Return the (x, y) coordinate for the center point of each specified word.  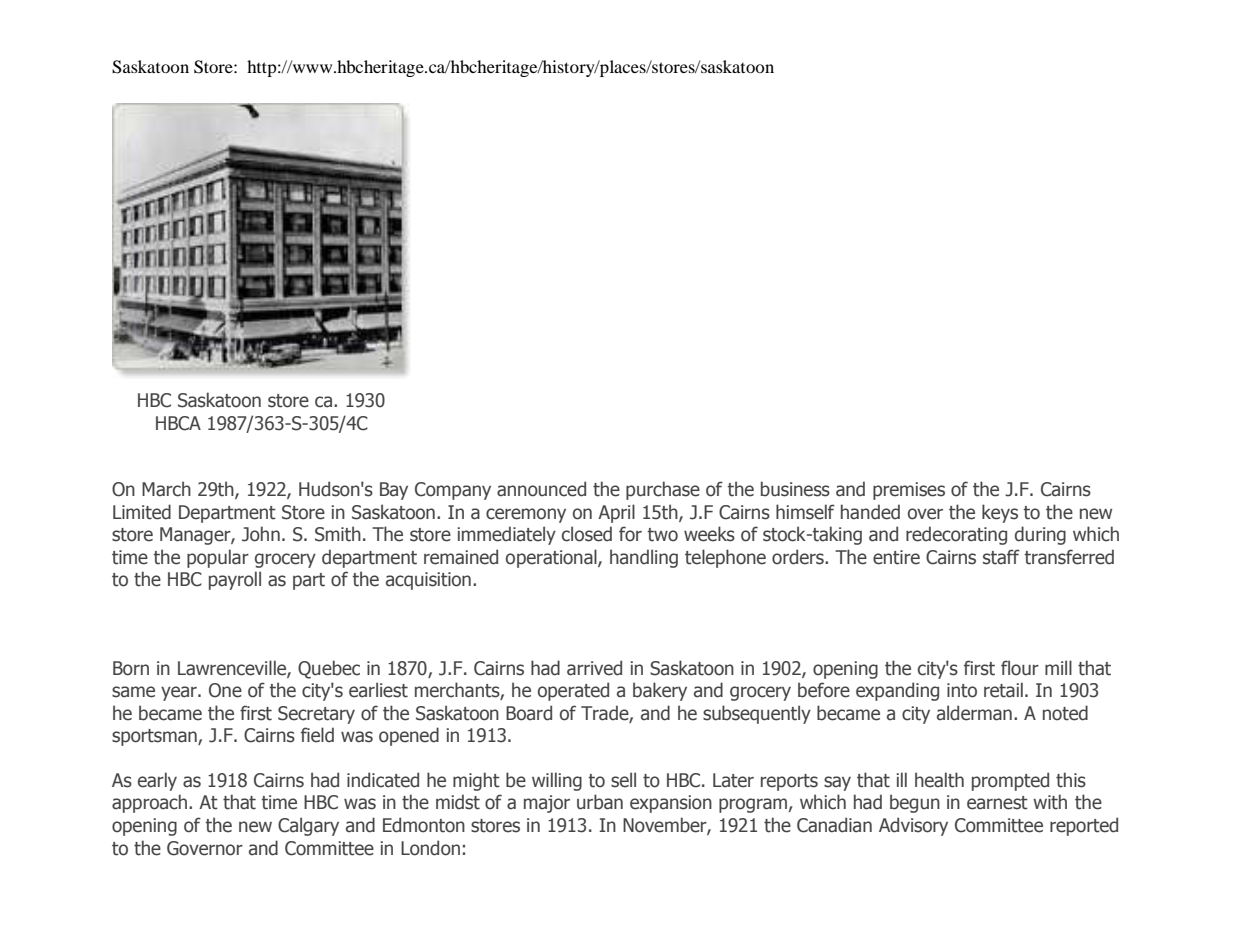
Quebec (329, 669)
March (166, 489)
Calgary (308, 826)
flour (1020, 668)
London (430, 848)
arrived (594, 668)
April (616, 513)
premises (909, 491)
